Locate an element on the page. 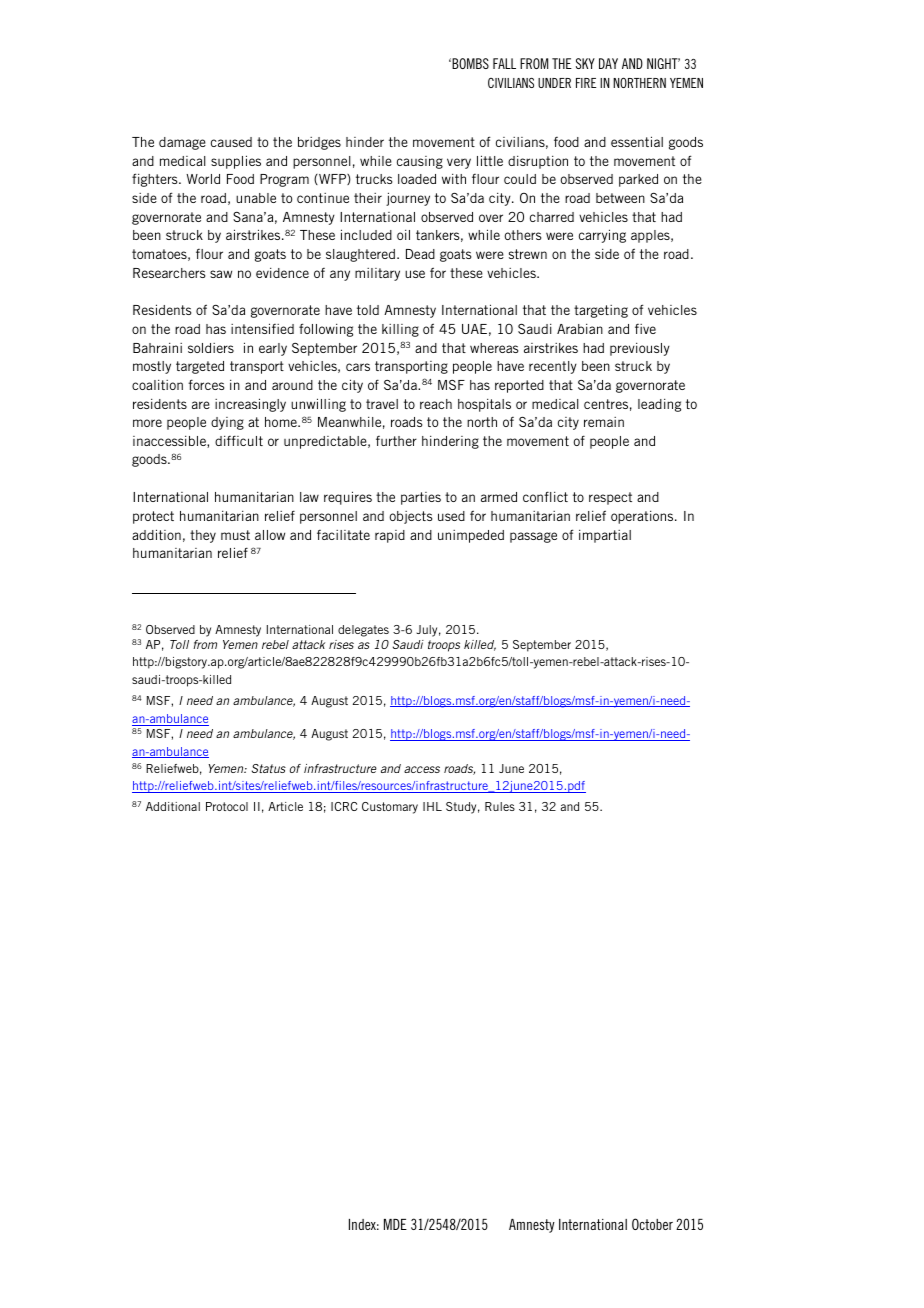  respect is located at coordinates (610, 498).
